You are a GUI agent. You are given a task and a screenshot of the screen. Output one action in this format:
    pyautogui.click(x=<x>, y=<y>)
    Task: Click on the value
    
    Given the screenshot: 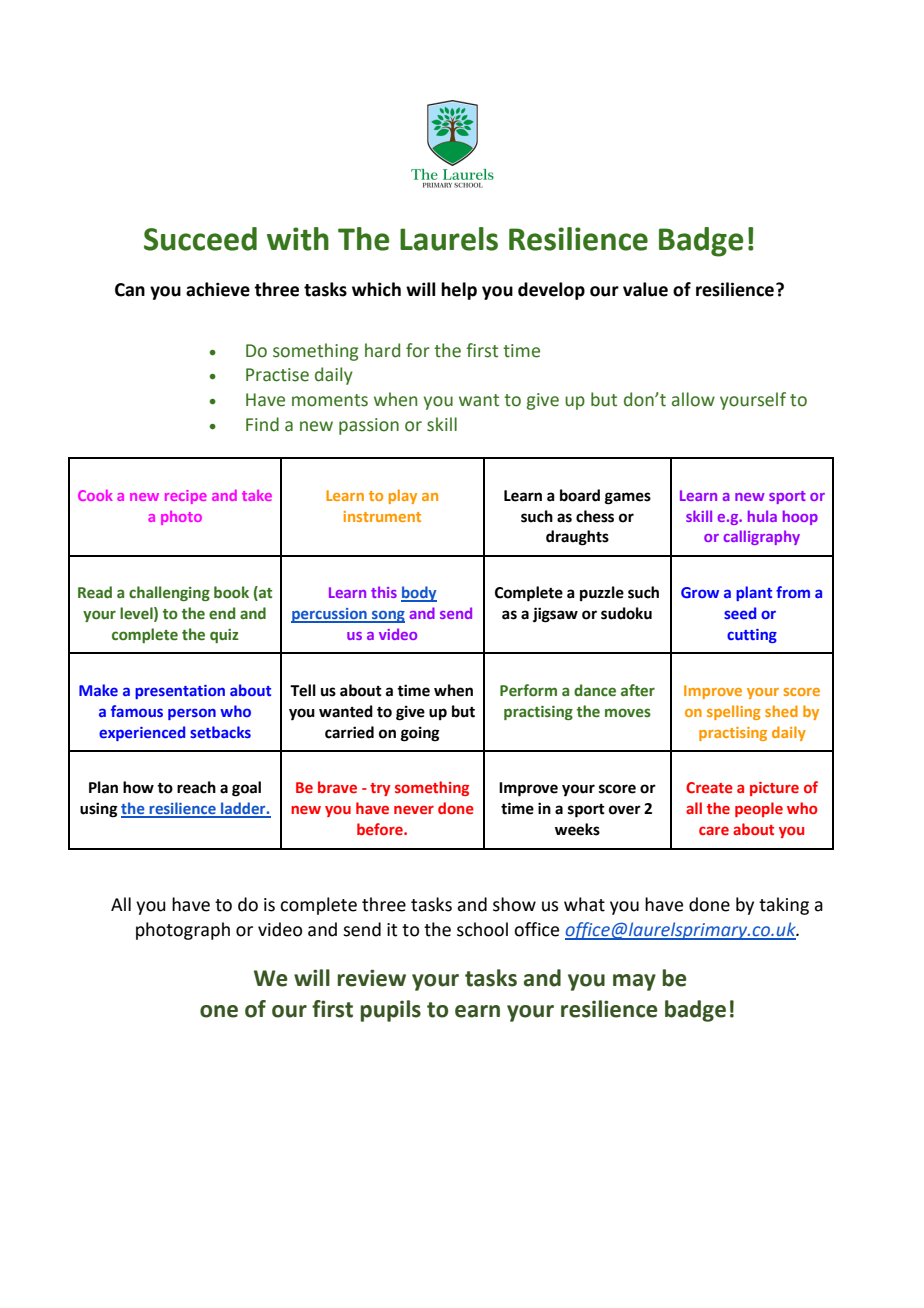 What is the action you would take?
    pyautogui.click(x=645, y=289)
